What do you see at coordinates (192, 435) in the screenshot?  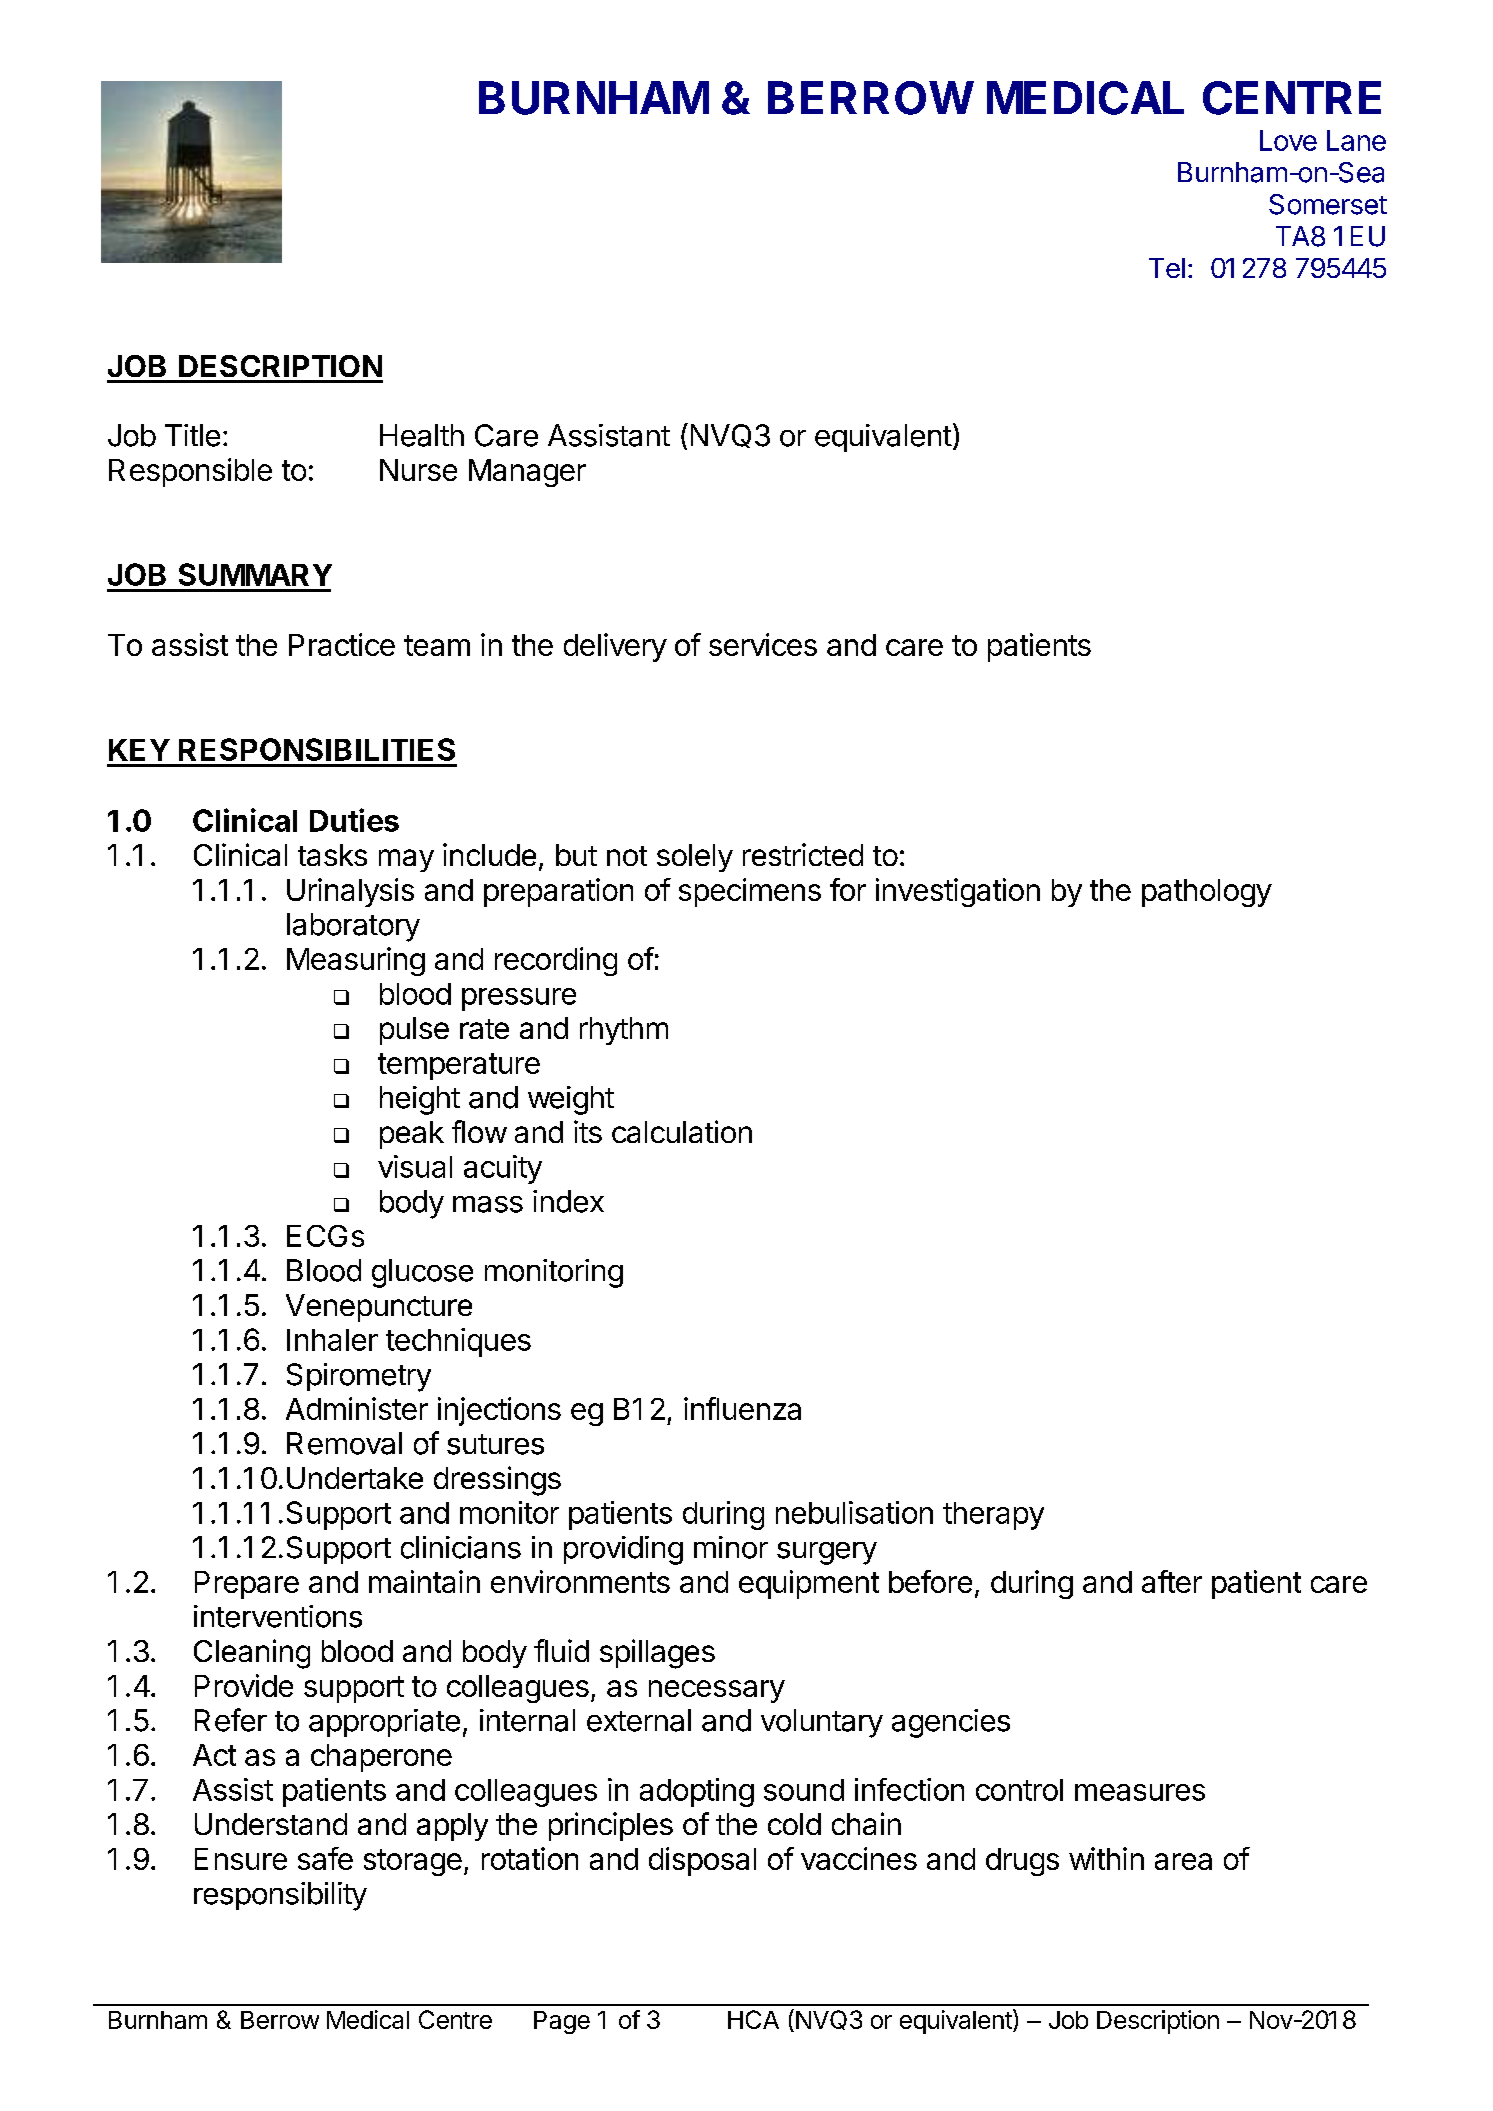 I see `Title` at bounding box center [192, 435].
